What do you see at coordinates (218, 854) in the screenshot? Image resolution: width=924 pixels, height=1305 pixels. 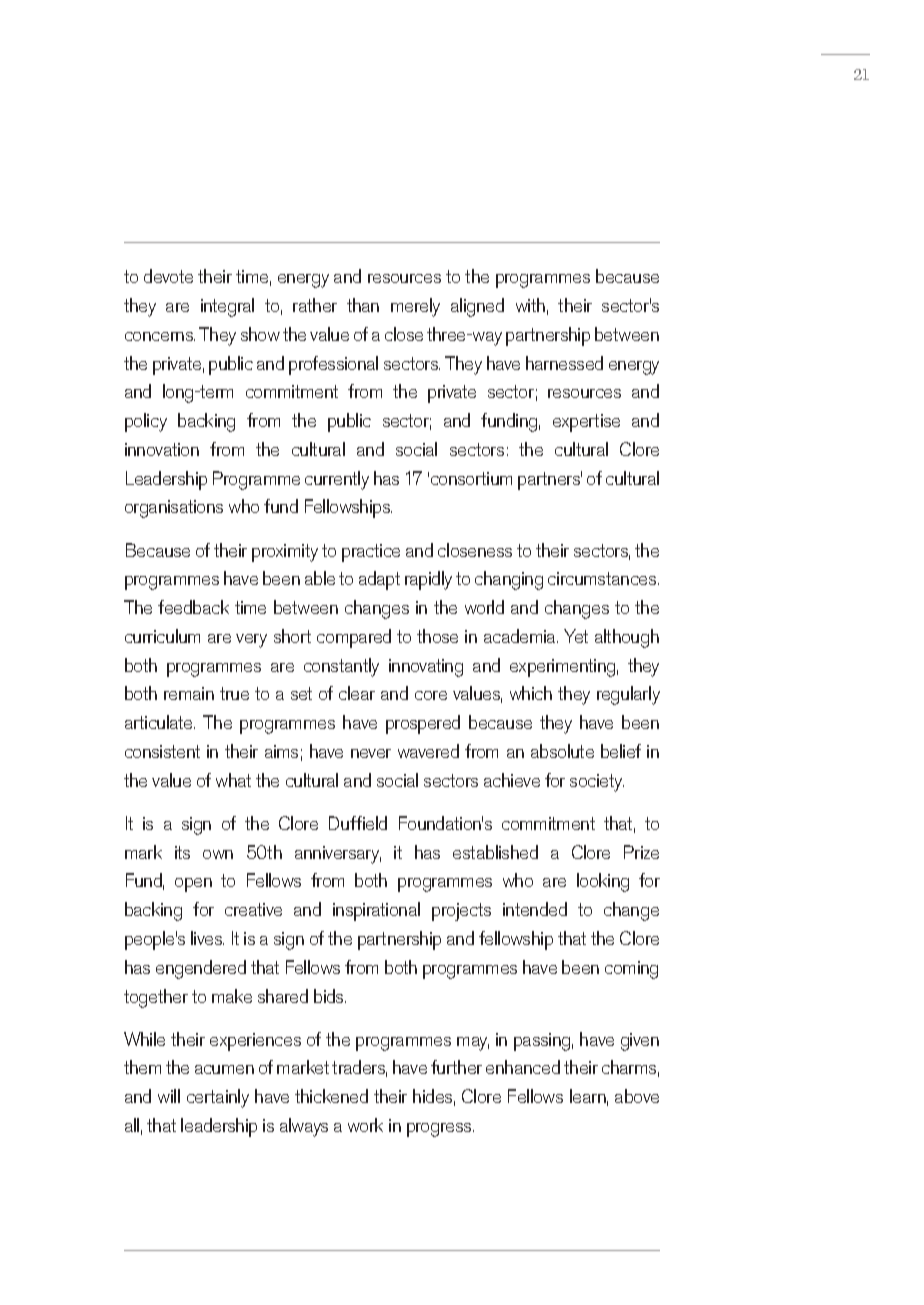 I see `own` at bounding box center [218, 854].
